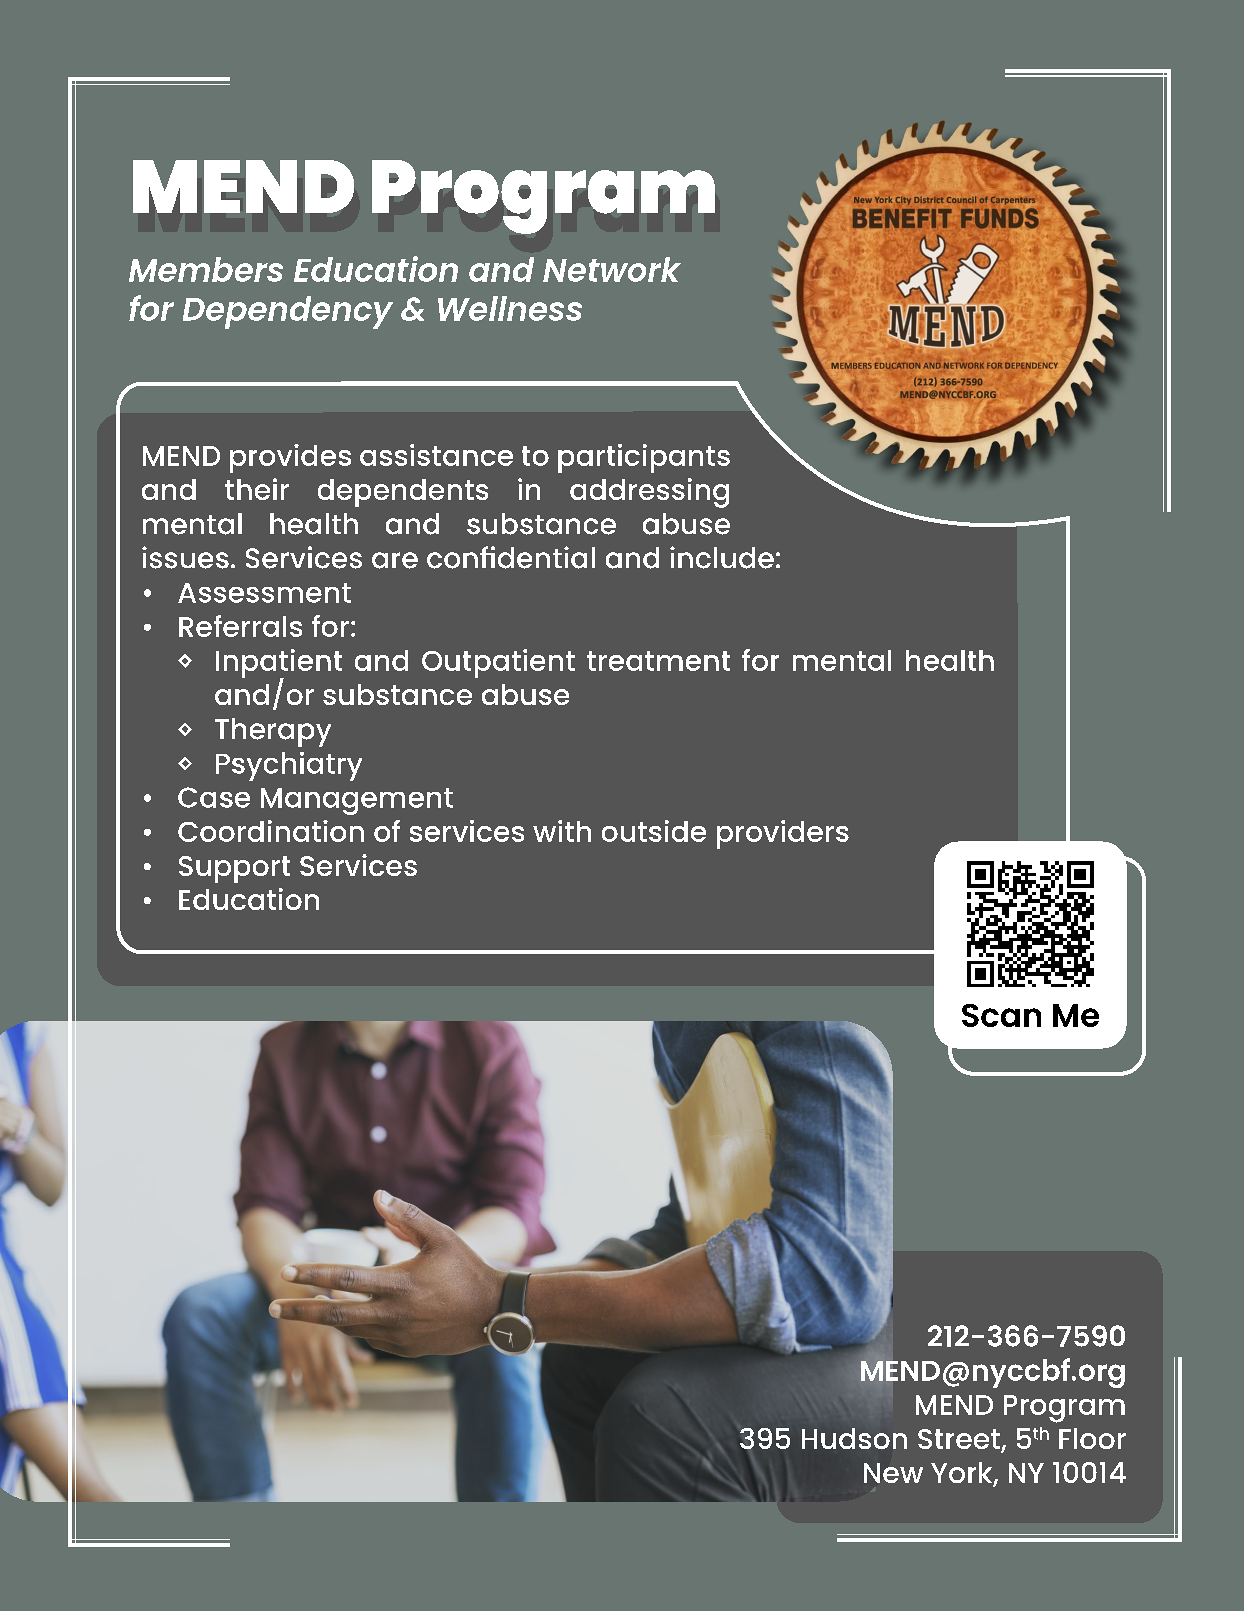 This document has height=1611, width=1244. I want to click on Hudson, so click(854, 1438).
